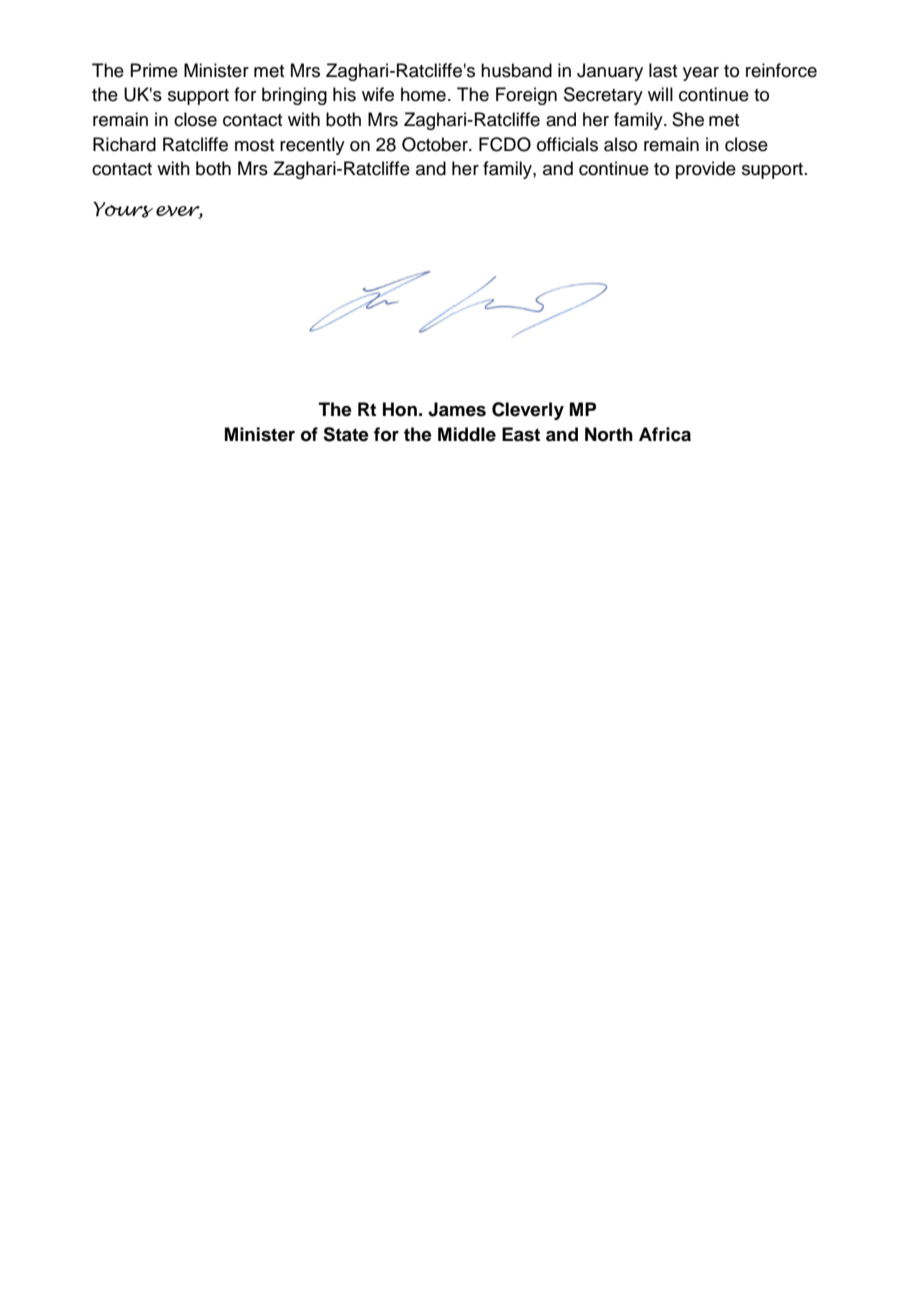  Describe the element at coordinates (423, 94) in the page. I see `home` at that location.
